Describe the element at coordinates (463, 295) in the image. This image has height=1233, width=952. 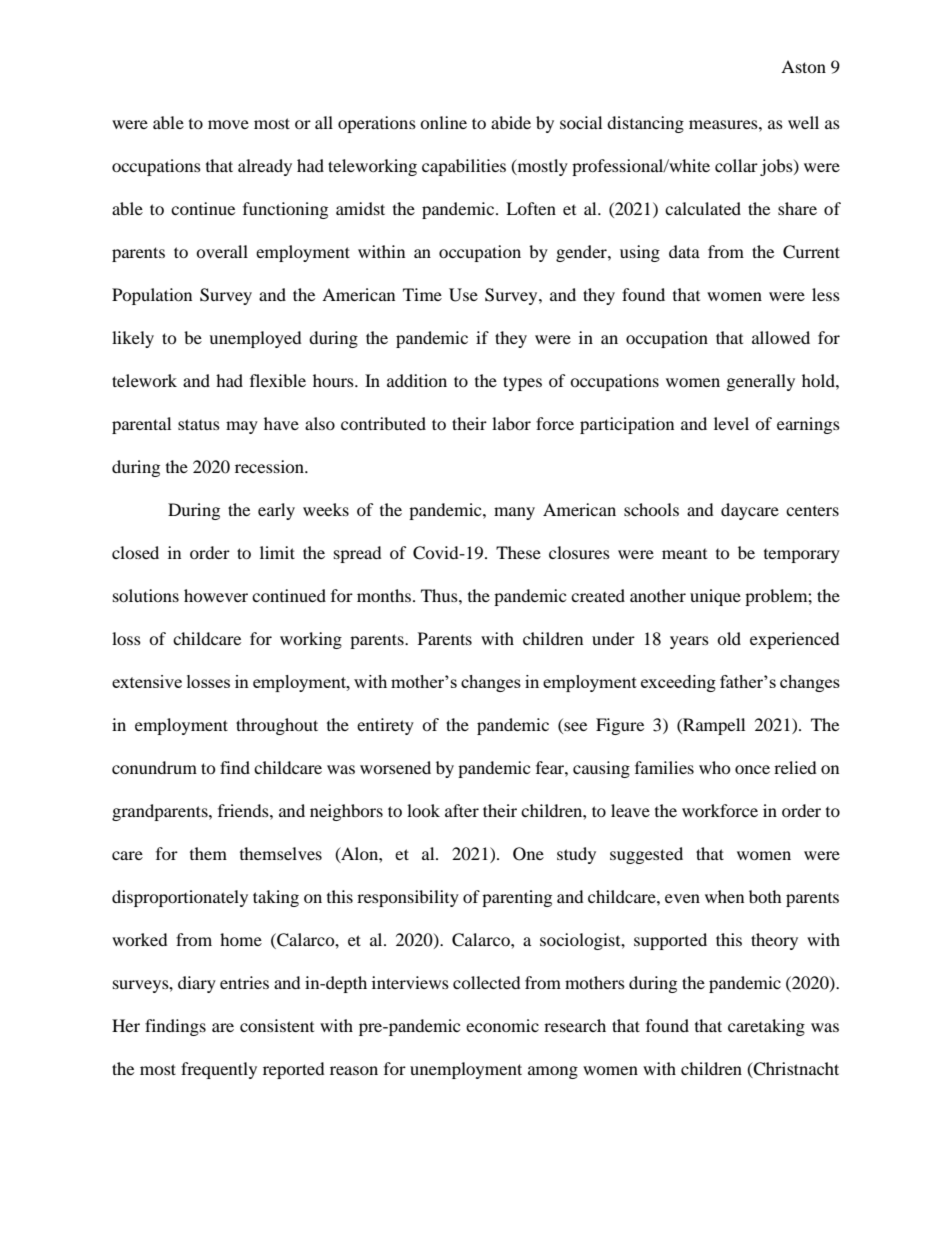
I see `Use` at that location.
